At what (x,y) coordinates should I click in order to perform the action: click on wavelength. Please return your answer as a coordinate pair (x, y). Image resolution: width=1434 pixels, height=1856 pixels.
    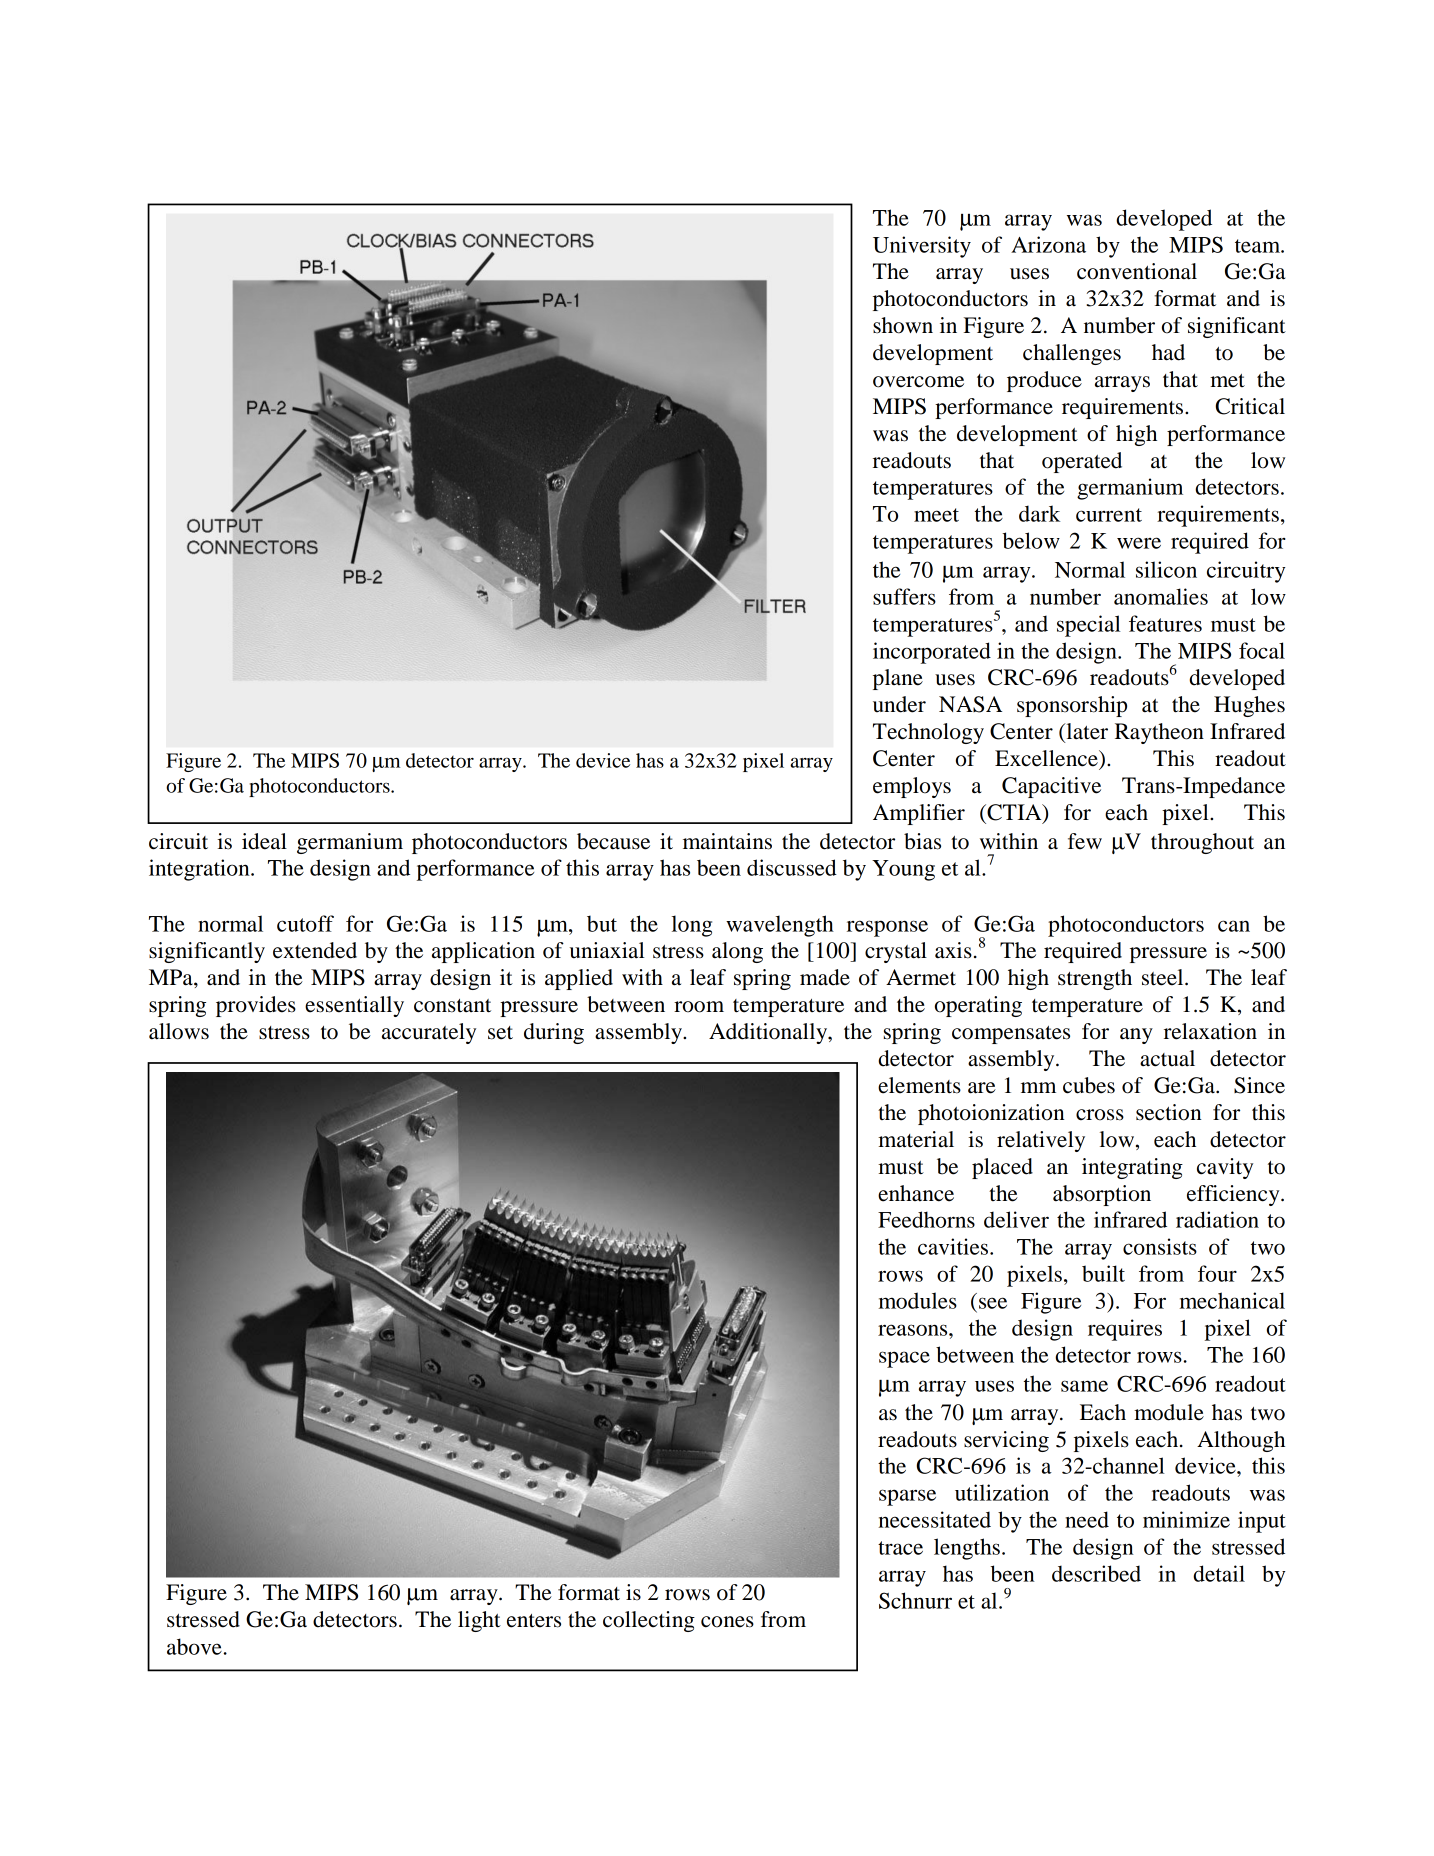
    Looking at the image, I should click on (780, 926).
